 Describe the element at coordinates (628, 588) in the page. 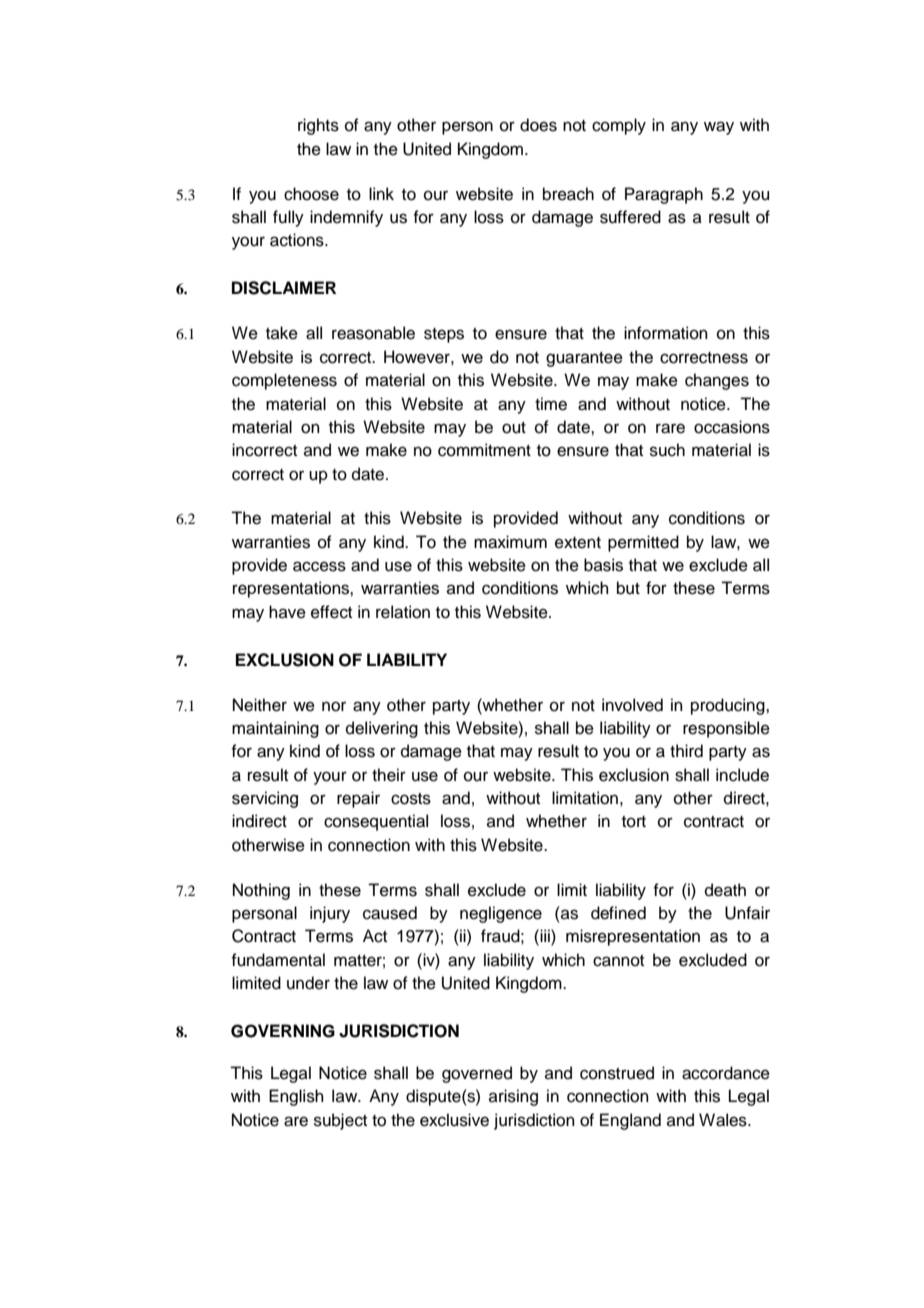

I see `but` at that location.
